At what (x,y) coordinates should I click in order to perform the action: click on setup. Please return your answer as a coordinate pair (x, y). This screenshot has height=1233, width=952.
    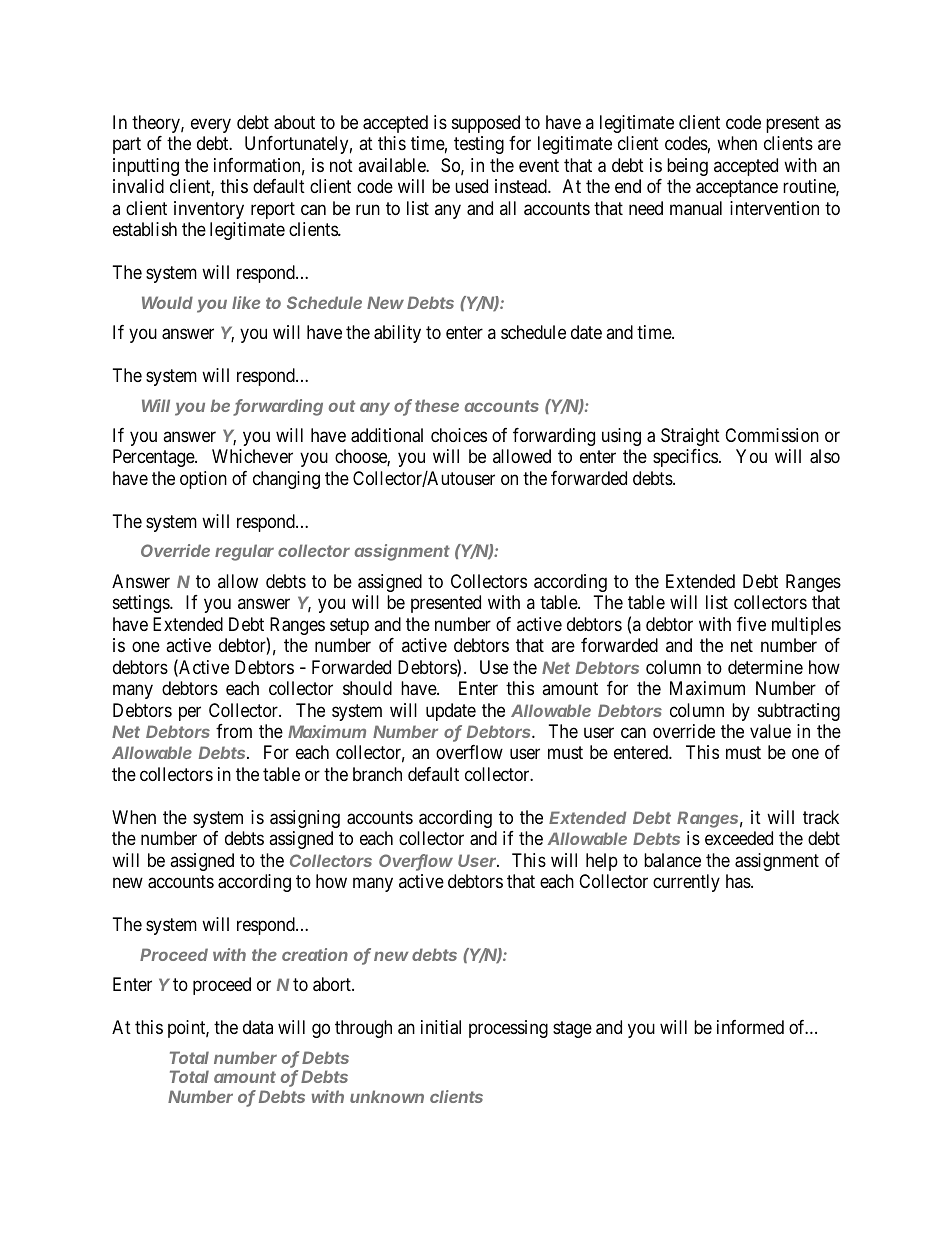
    Looking at the image, I should click on (349, 626).
